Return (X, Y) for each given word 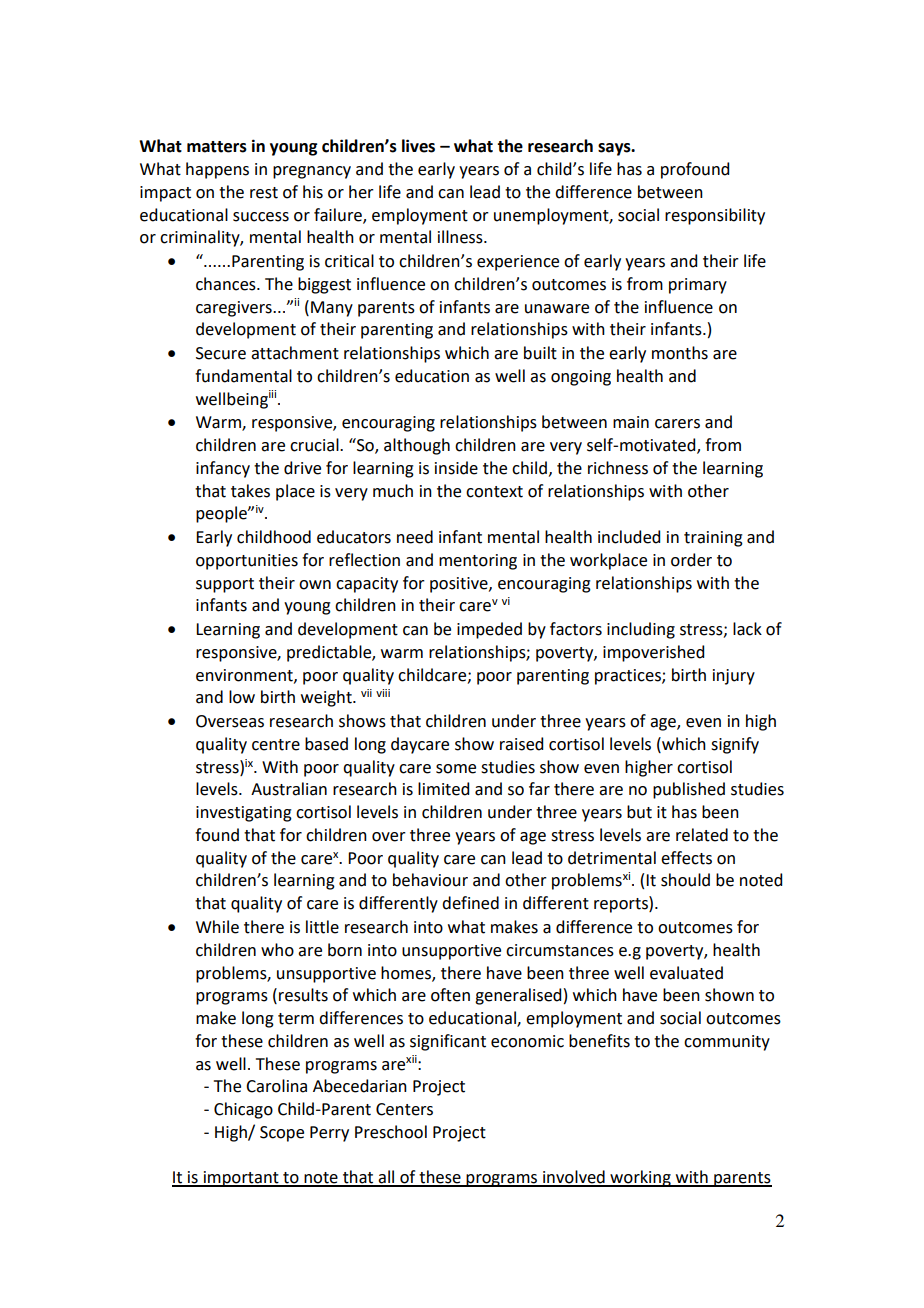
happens (217, 170)
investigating (244, 814)
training (713, 539)
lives (418, 146)
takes (250, 491)
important (241, 1179)
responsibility (715, 216)
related (702, 835)
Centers (404, 1109)
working (640, 1178)
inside (456, 468)
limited (443, 789)
